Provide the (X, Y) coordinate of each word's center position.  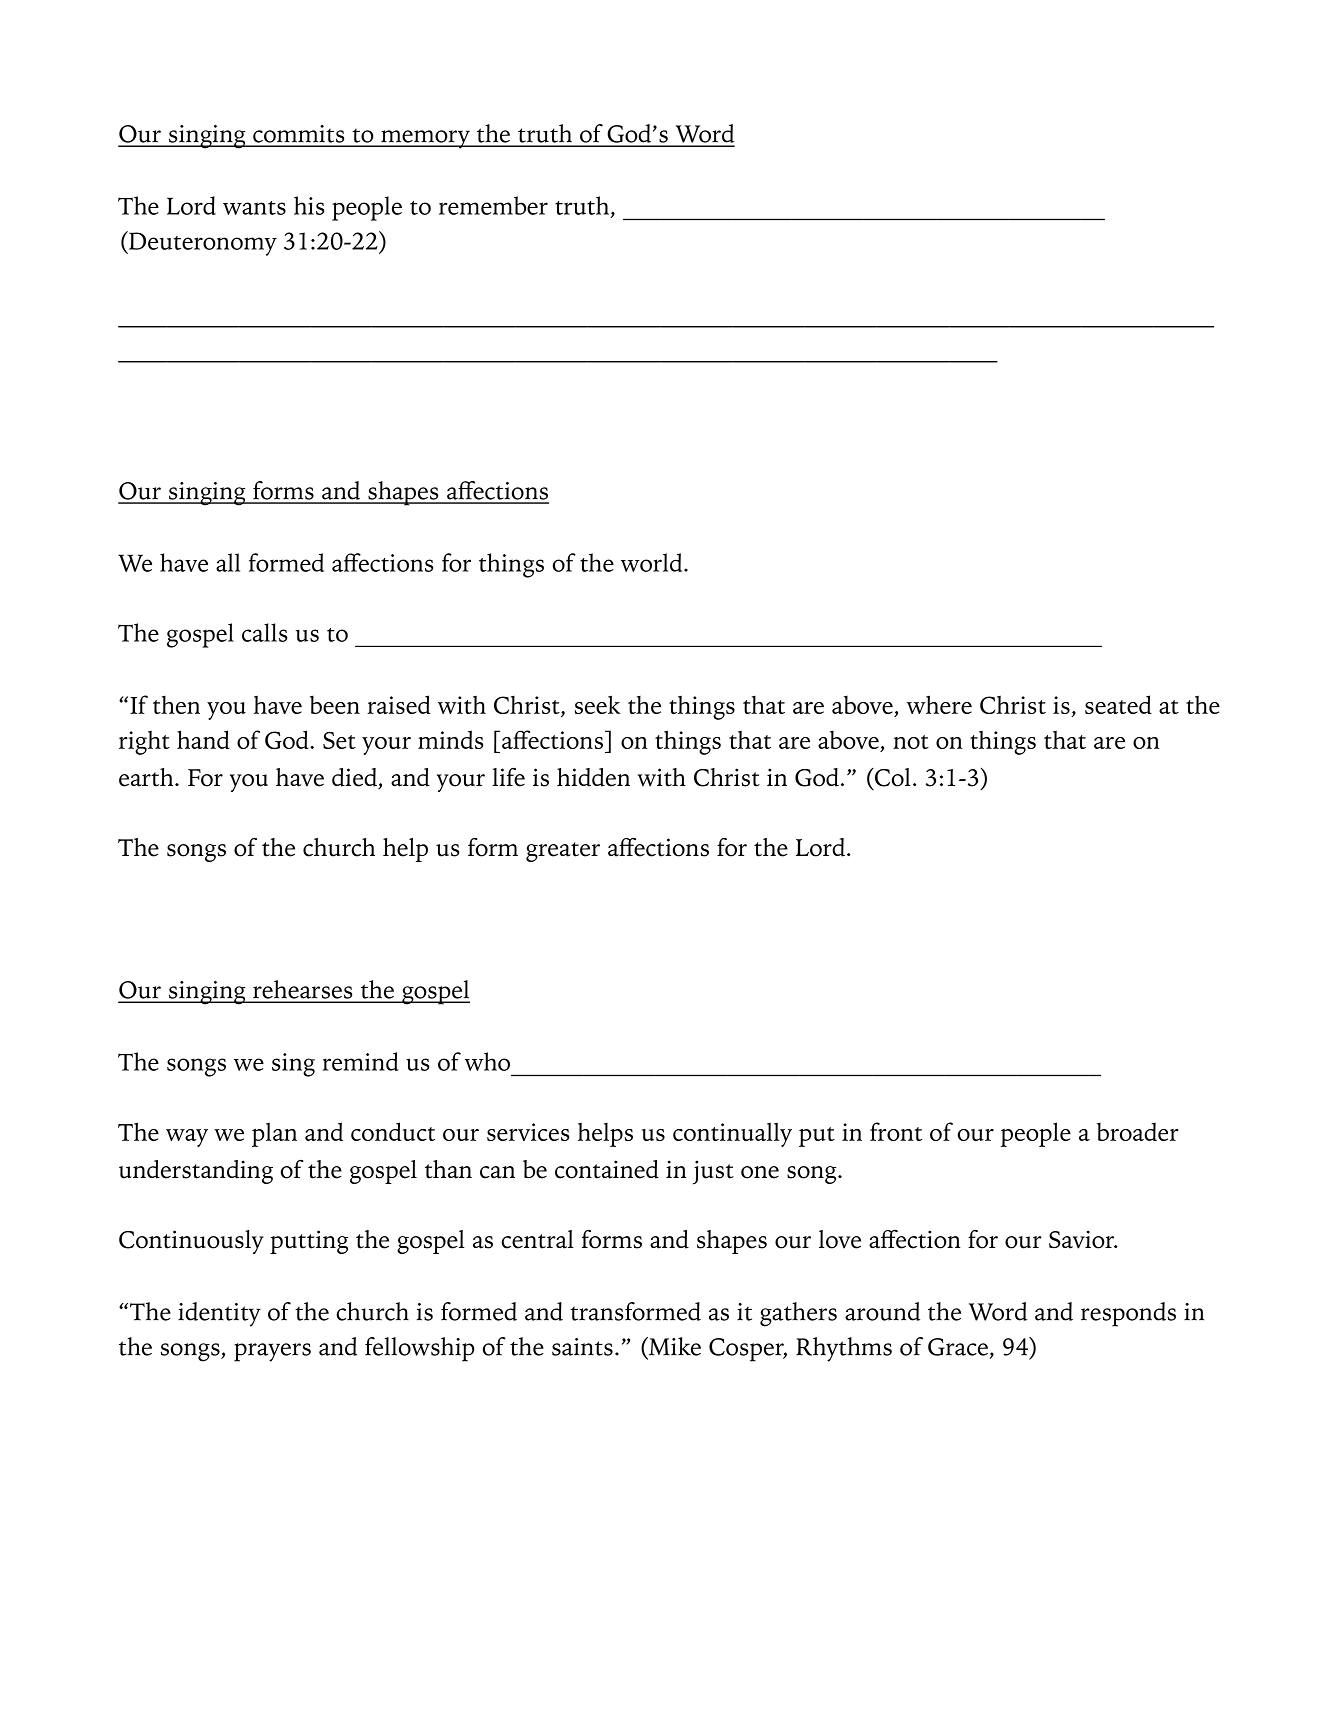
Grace (958, 1347)
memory (425, 139)
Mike (674, 1346)
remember (493, 205)
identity (219, 1314)
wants (254, 208)
